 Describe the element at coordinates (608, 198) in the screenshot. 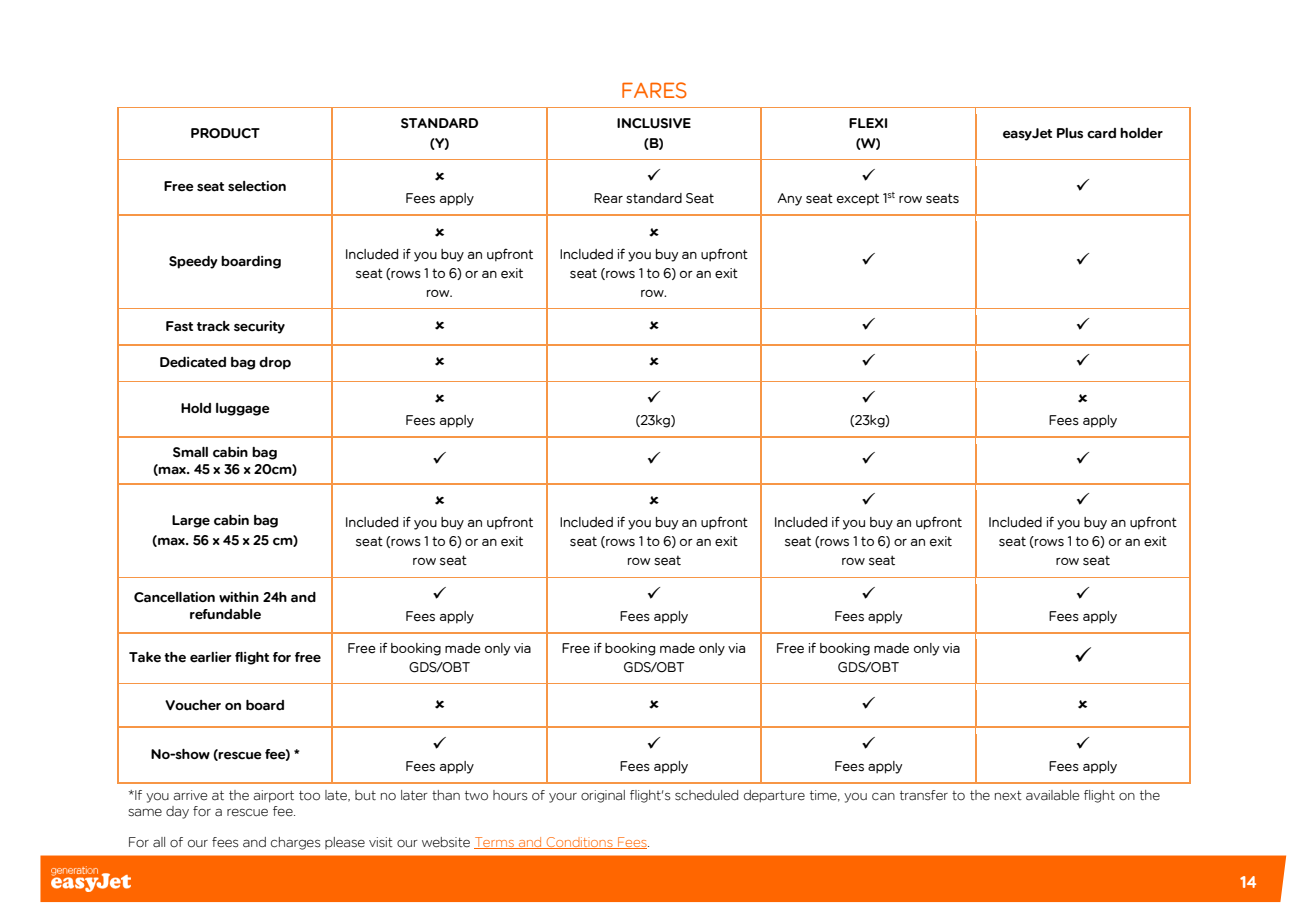

I see `Rear` at that location.
